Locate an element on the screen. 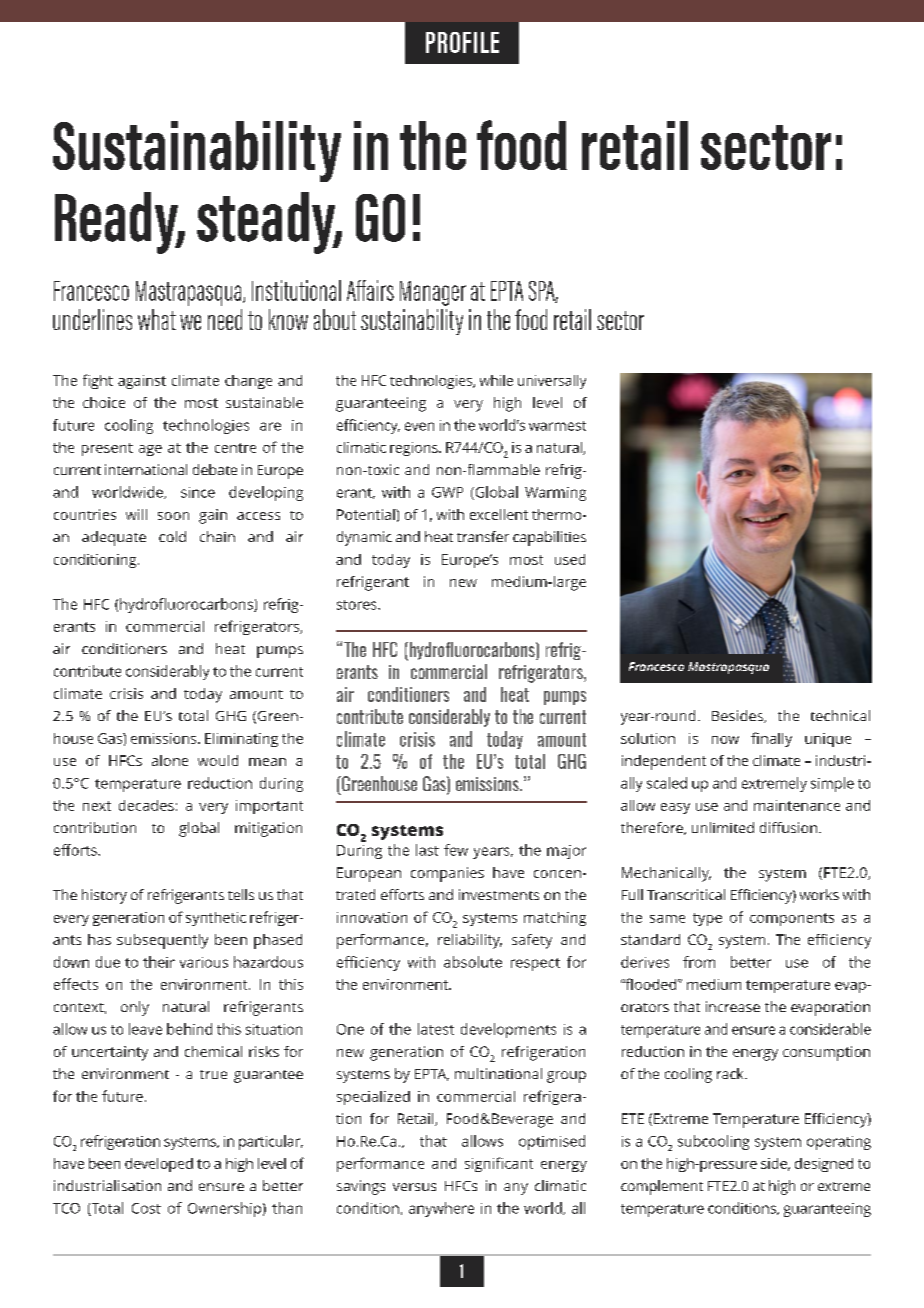 The height and width of the screenshot is (1308, 924). designed is located at coordinates (824, 1165).
